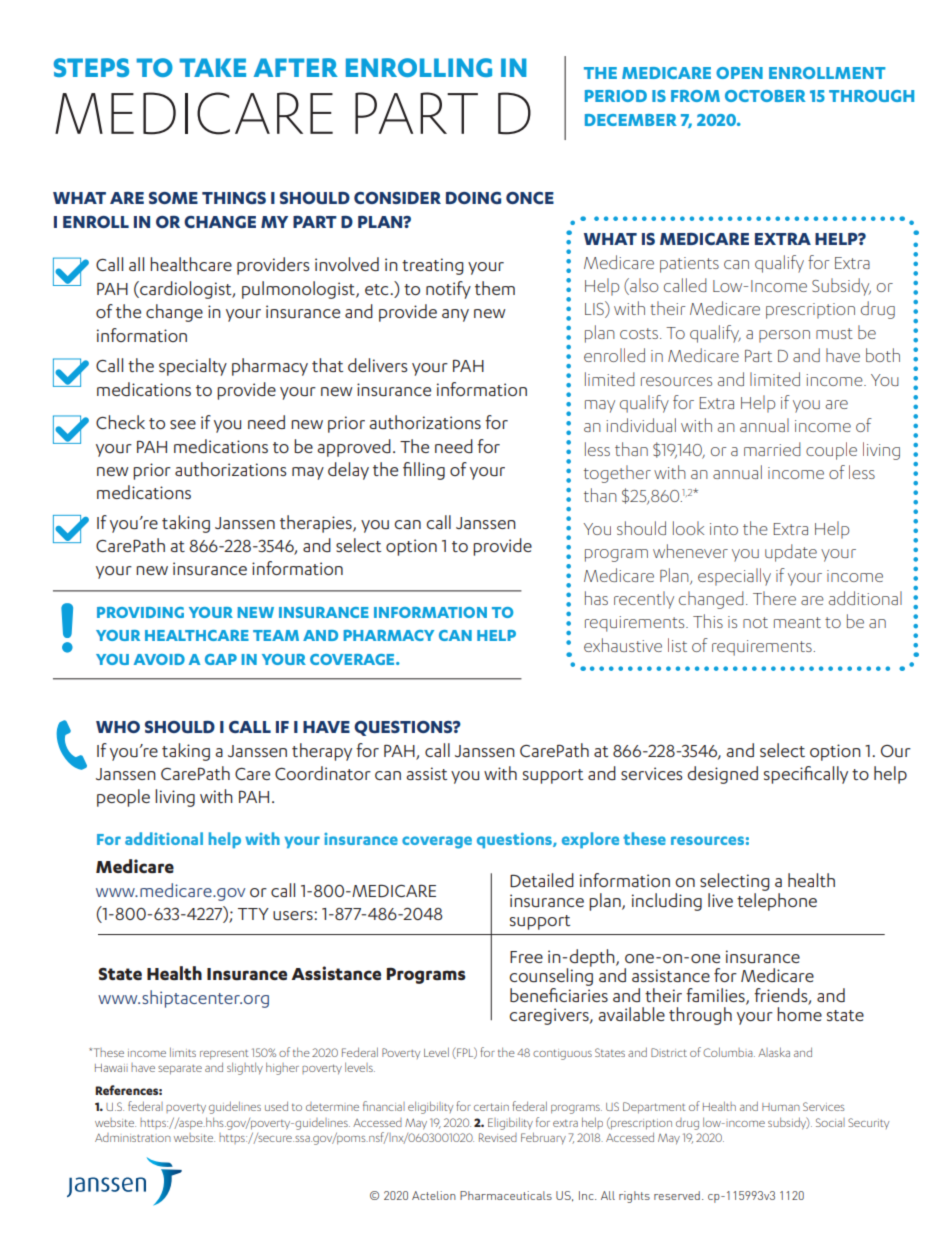 This screenshot has width=952, height=1233. What do you see at coordinates (616, 96) in the screenshot?
I see `PERIOD` at bounding box center [616, 96].
